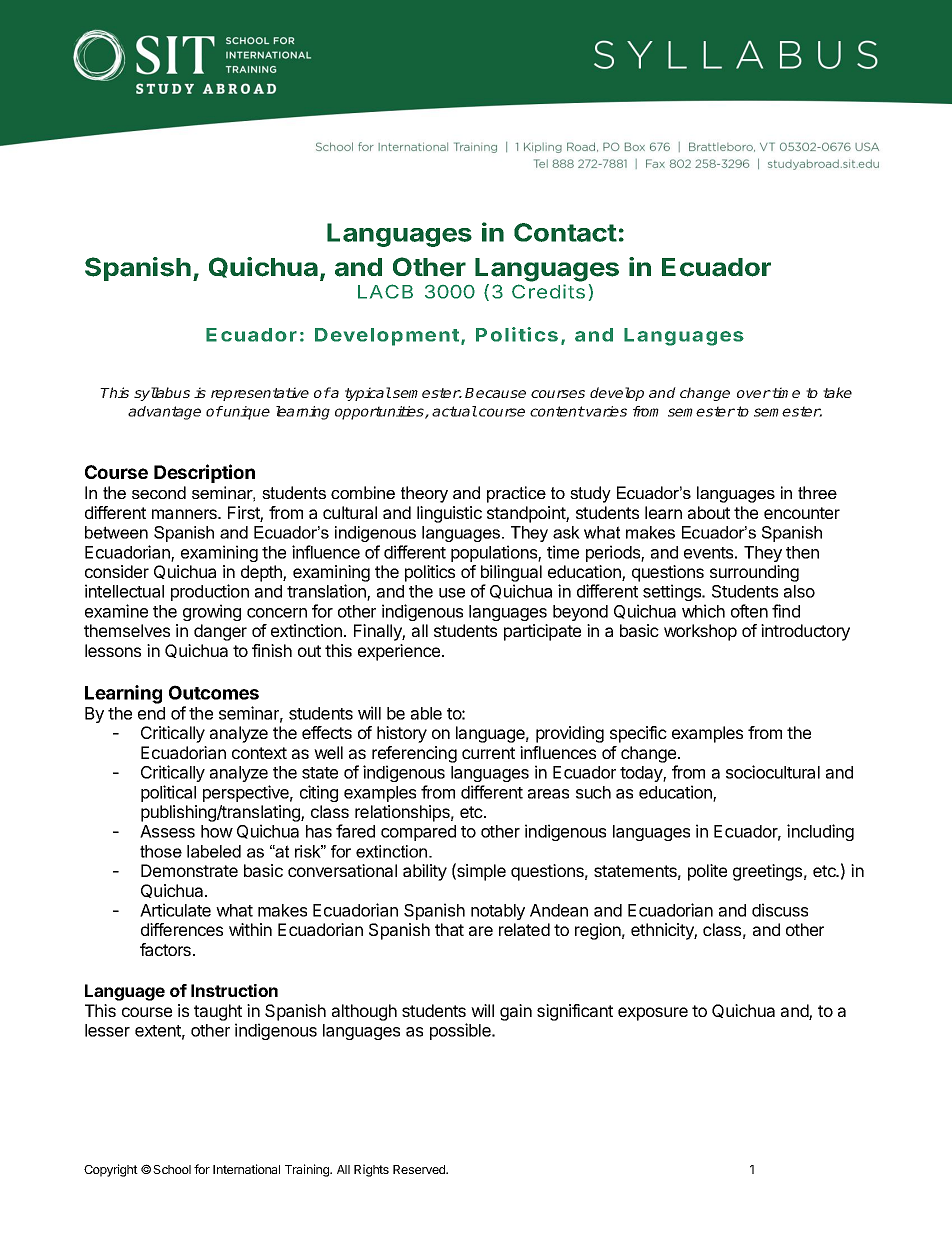  Describe the element at coordinates (754, 573) in the screenshot. I see `surrounding` at that location.
